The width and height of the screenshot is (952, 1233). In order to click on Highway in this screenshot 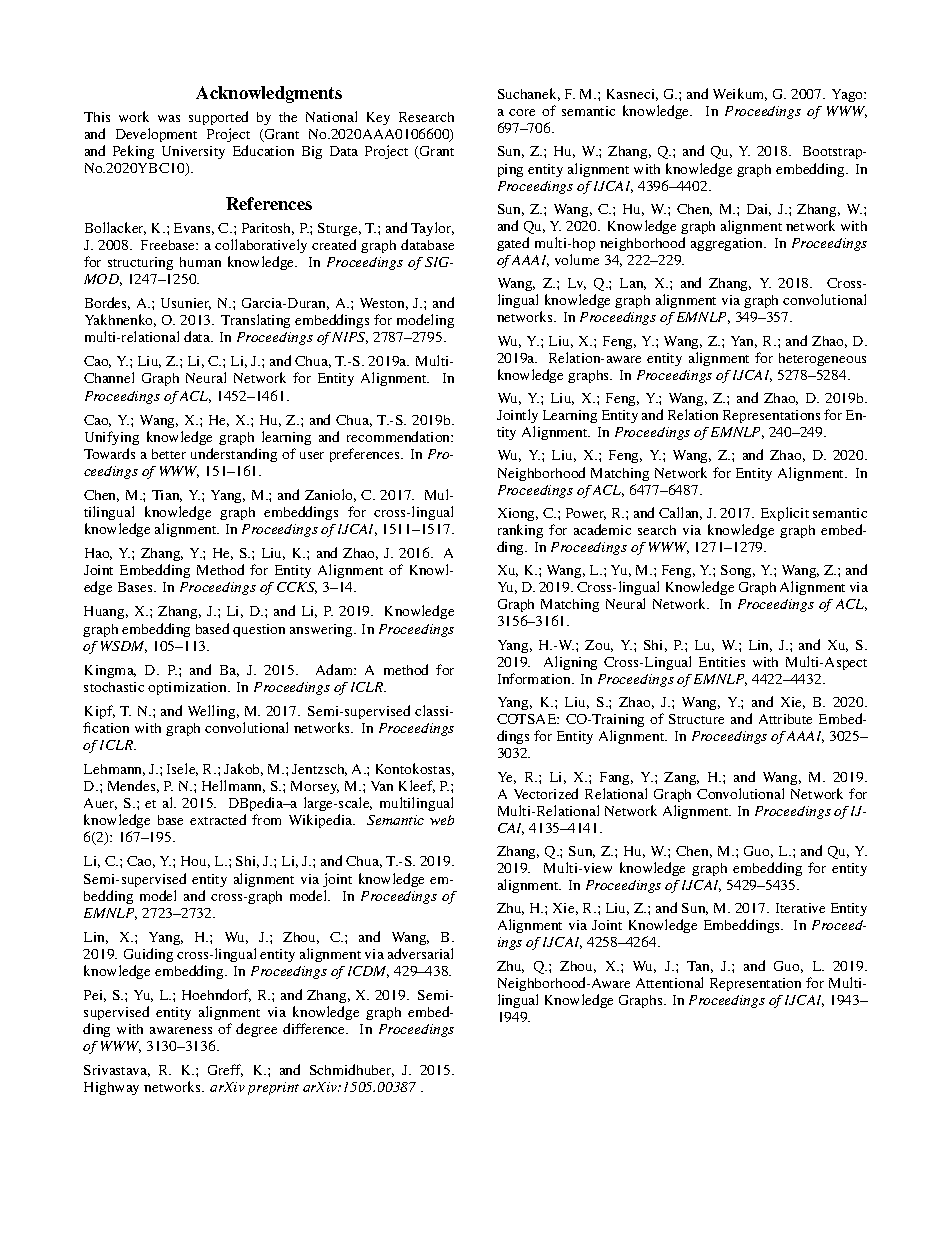, I will do `click(111, 1088)`.
